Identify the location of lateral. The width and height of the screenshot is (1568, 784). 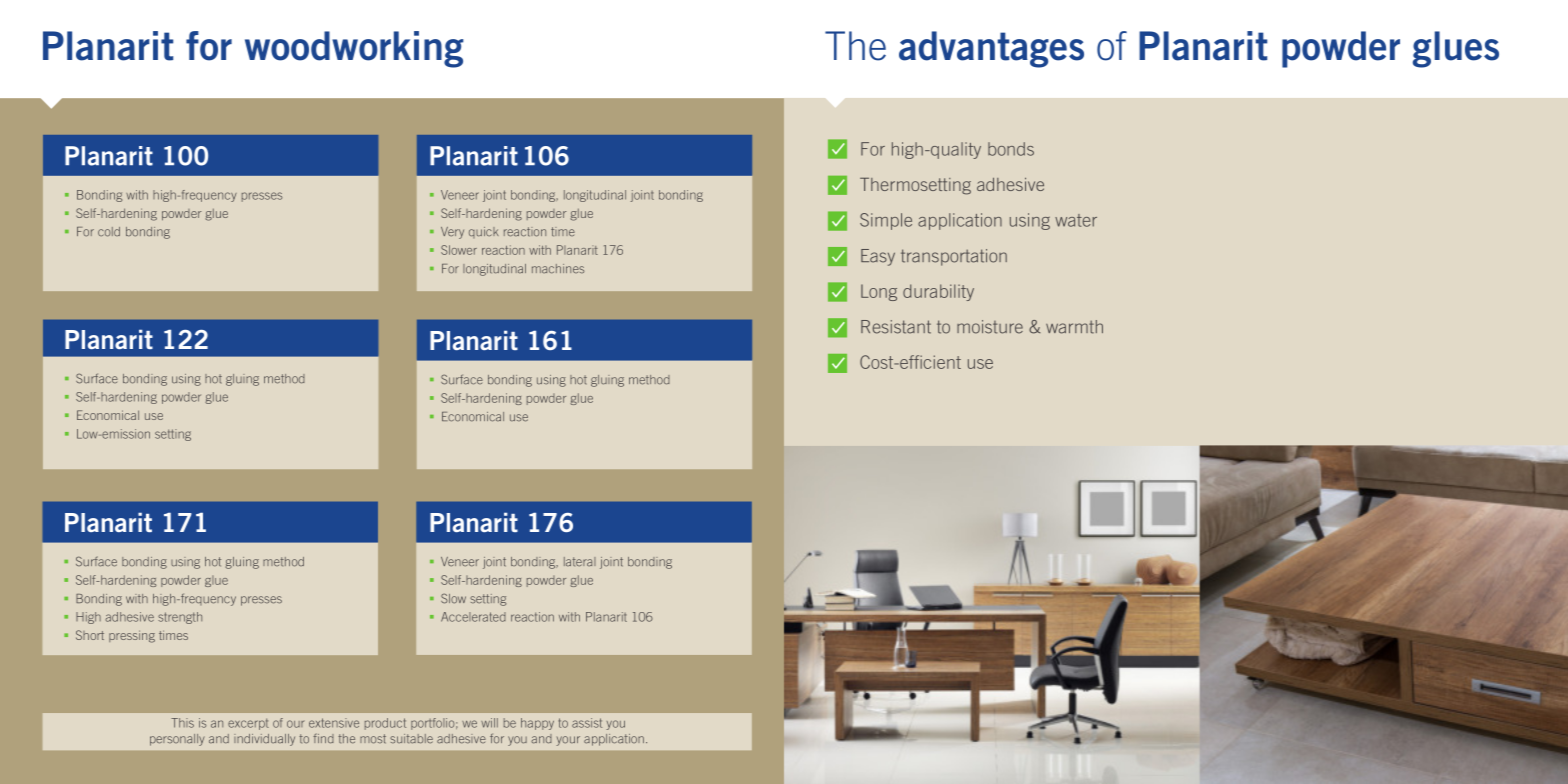
(580, 562).
